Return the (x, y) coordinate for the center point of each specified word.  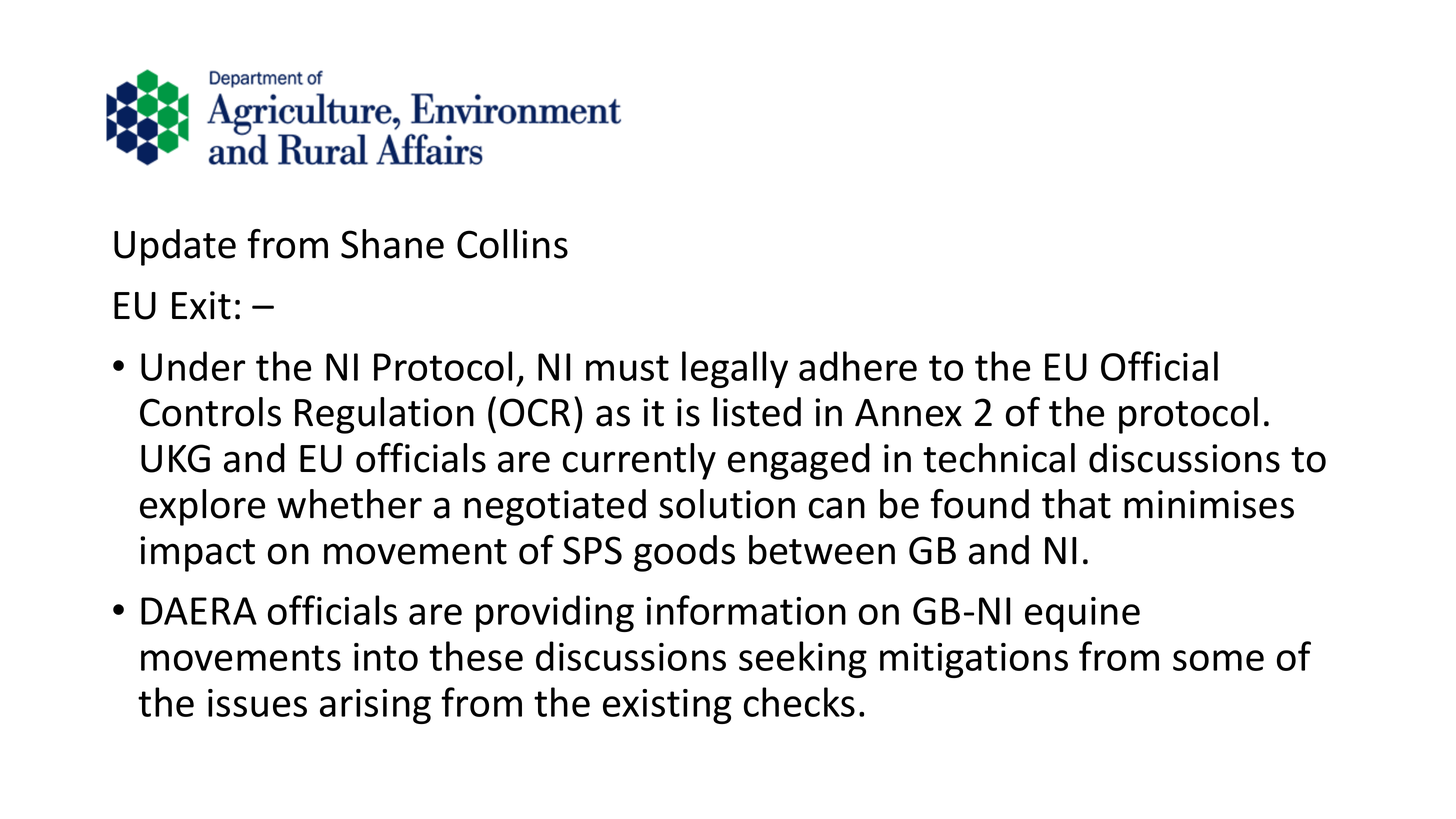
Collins (512, 244)
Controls (210, 412)
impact (197, 554)
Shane (392, 244)
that (1076, 504)
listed (757, 412)
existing (667, 706)
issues (257, 703)
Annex (908, 413)
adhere (858, 366)
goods (684, 553)
